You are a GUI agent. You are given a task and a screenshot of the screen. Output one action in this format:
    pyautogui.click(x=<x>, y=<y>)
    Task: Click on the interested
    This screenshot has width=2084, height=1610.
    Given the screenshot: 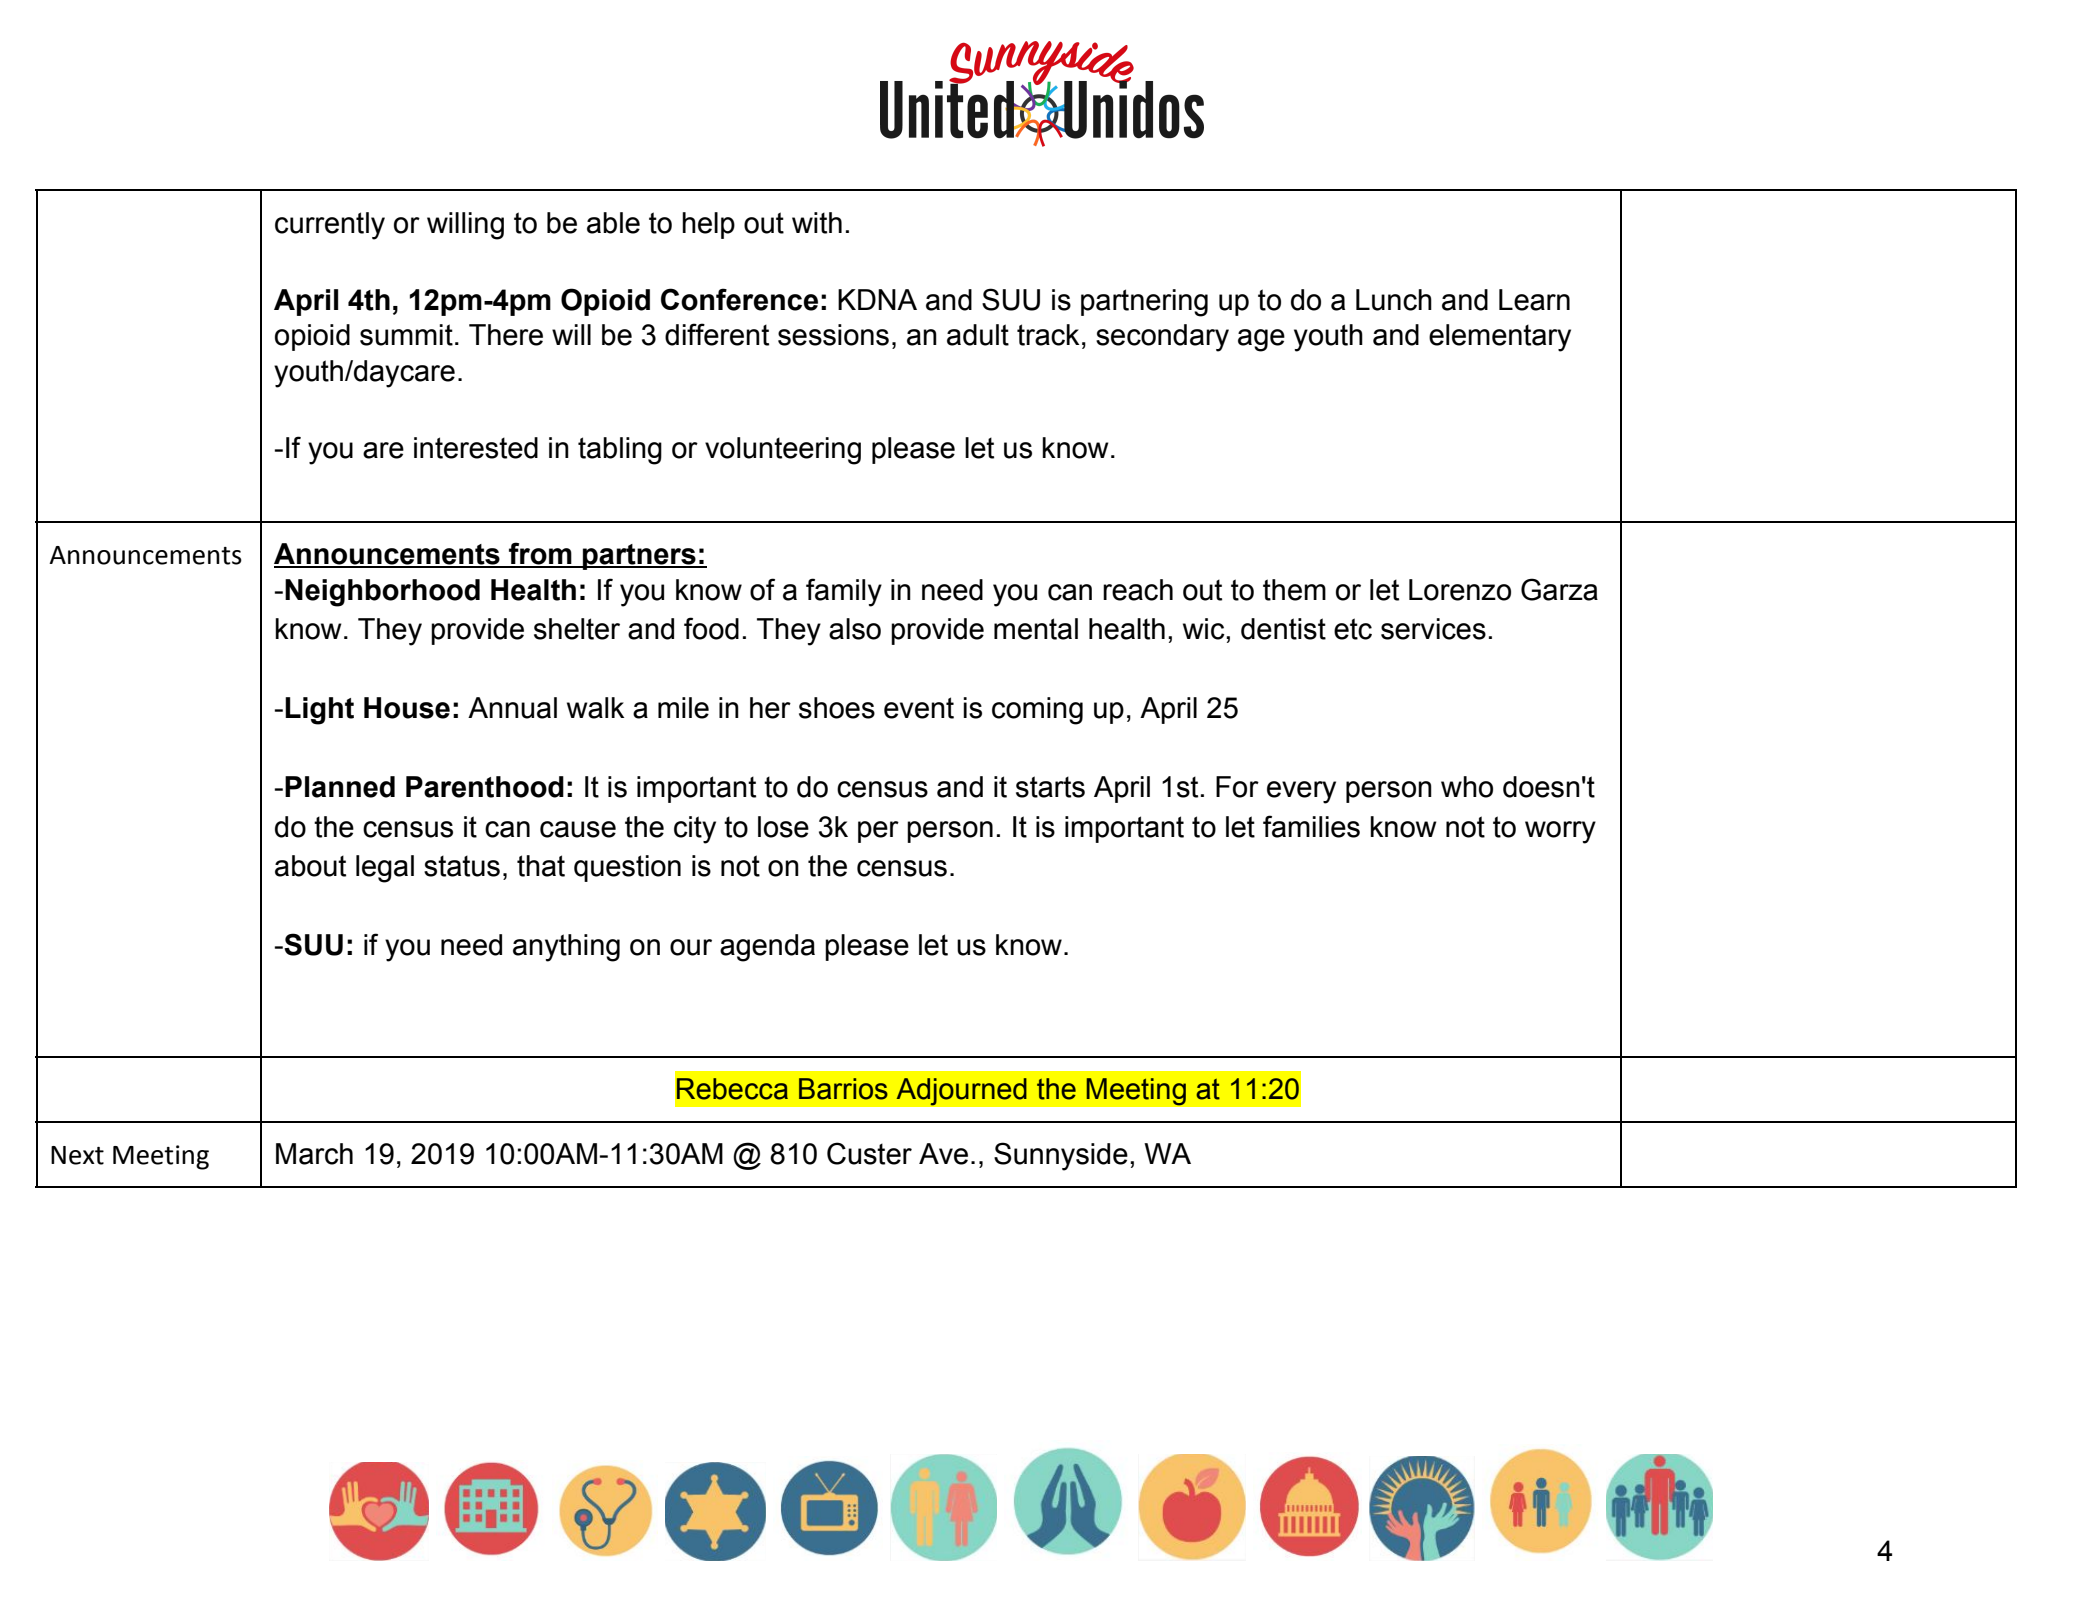 What is the action you would take?
    pyautogui.click(x=476, y=448)
